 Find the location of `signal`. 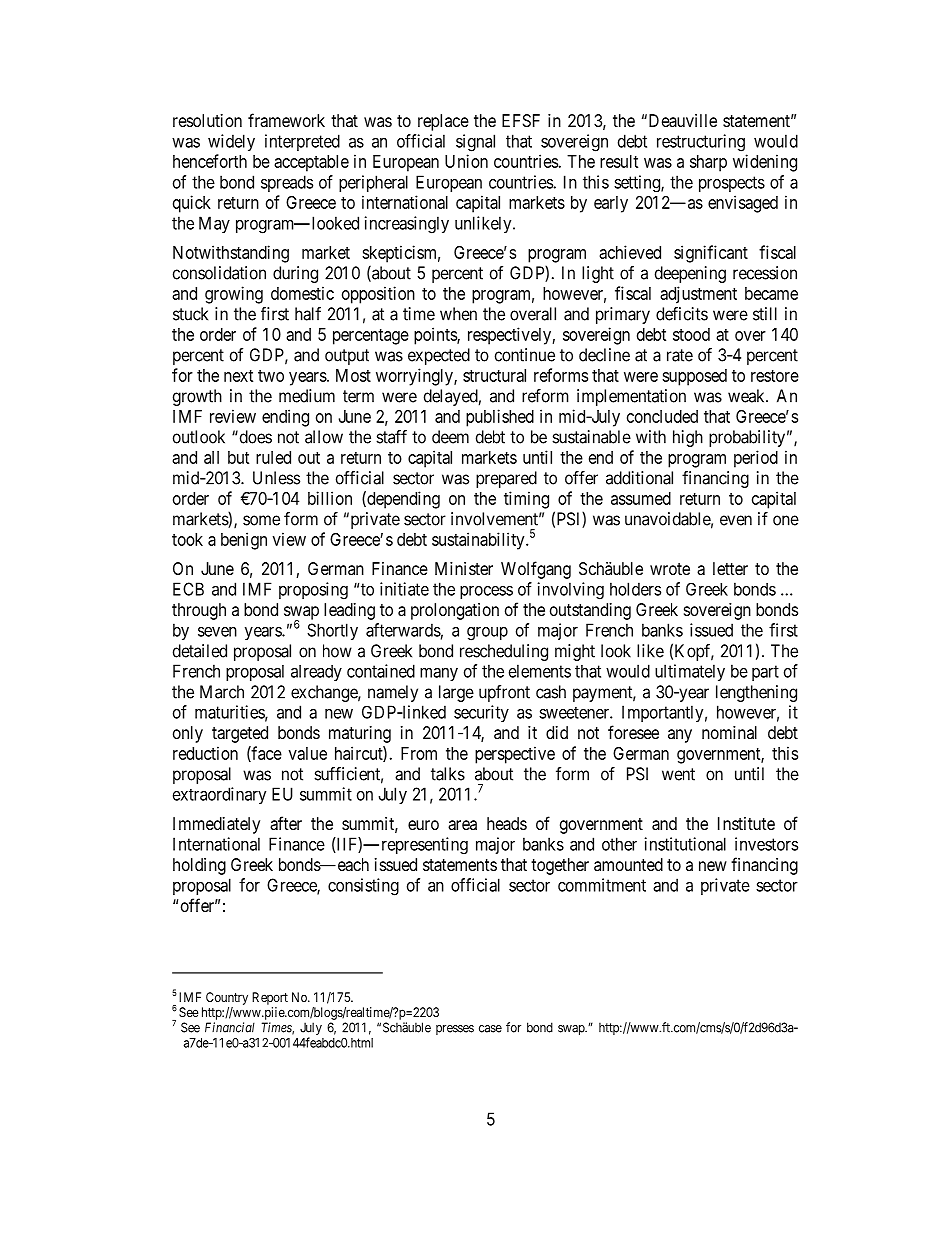

signal is located at coordinates (475, 143).
